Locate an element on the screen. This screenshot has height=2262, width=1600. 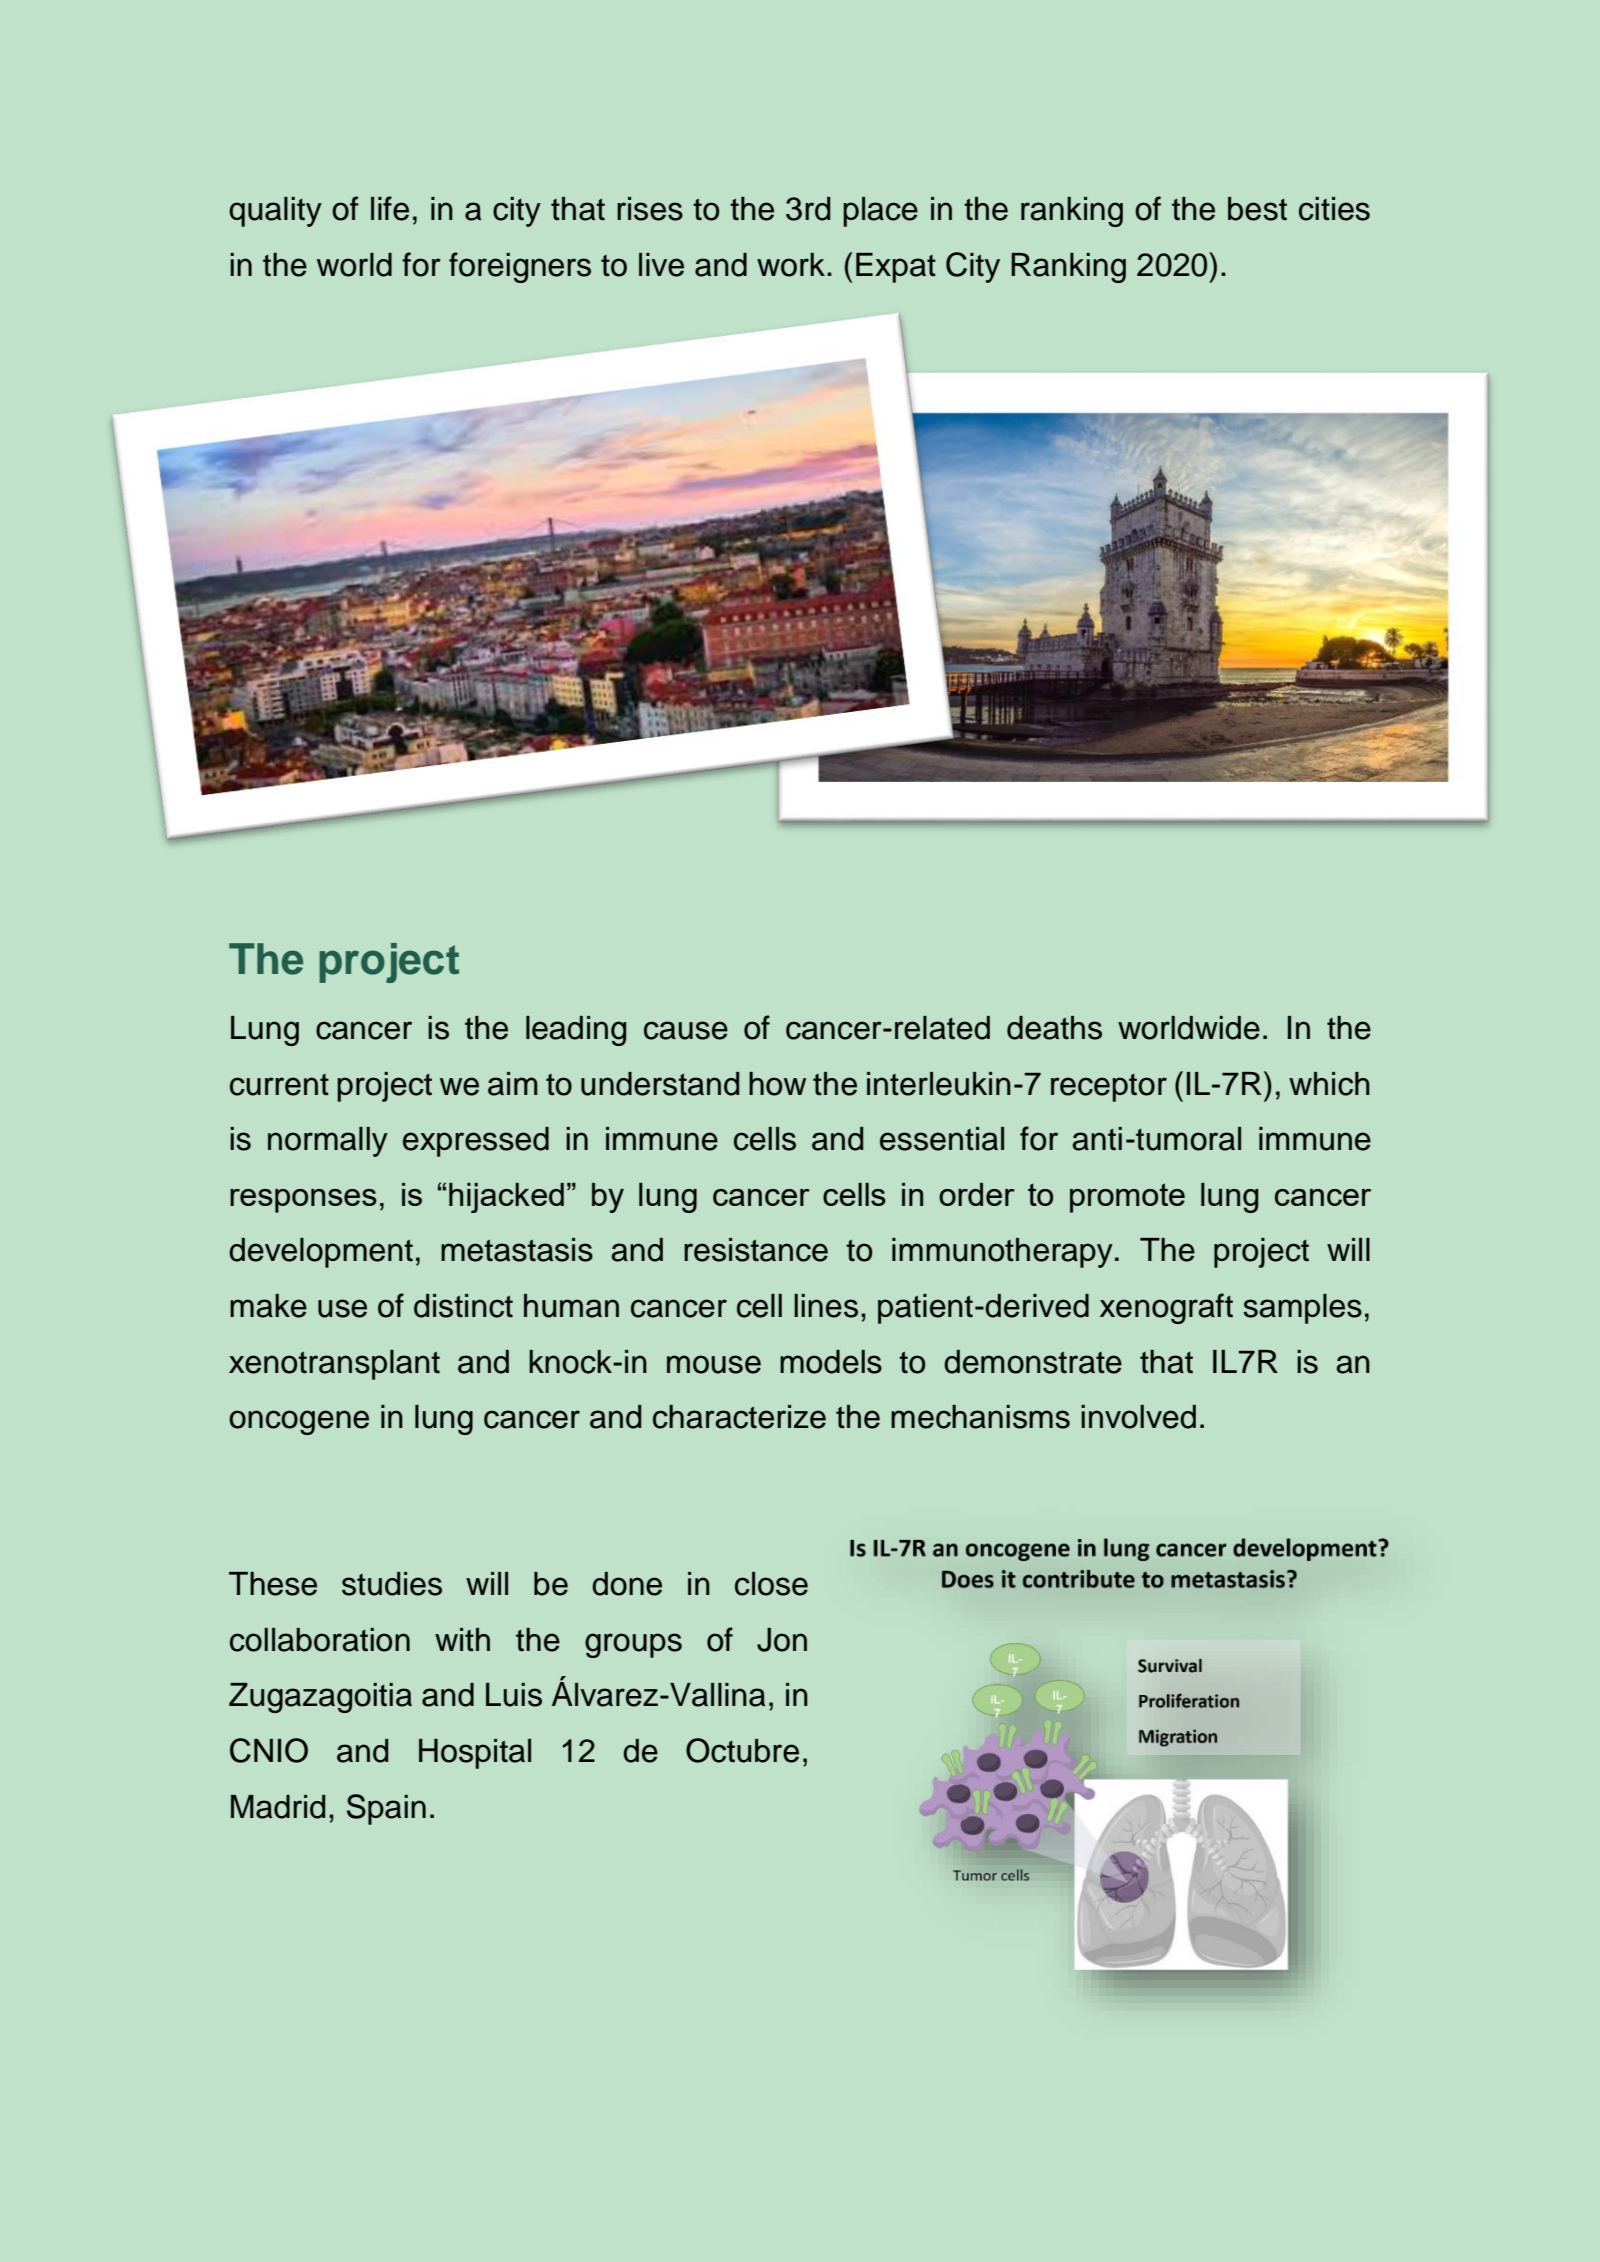
life is located at coordinates (390, 208).
